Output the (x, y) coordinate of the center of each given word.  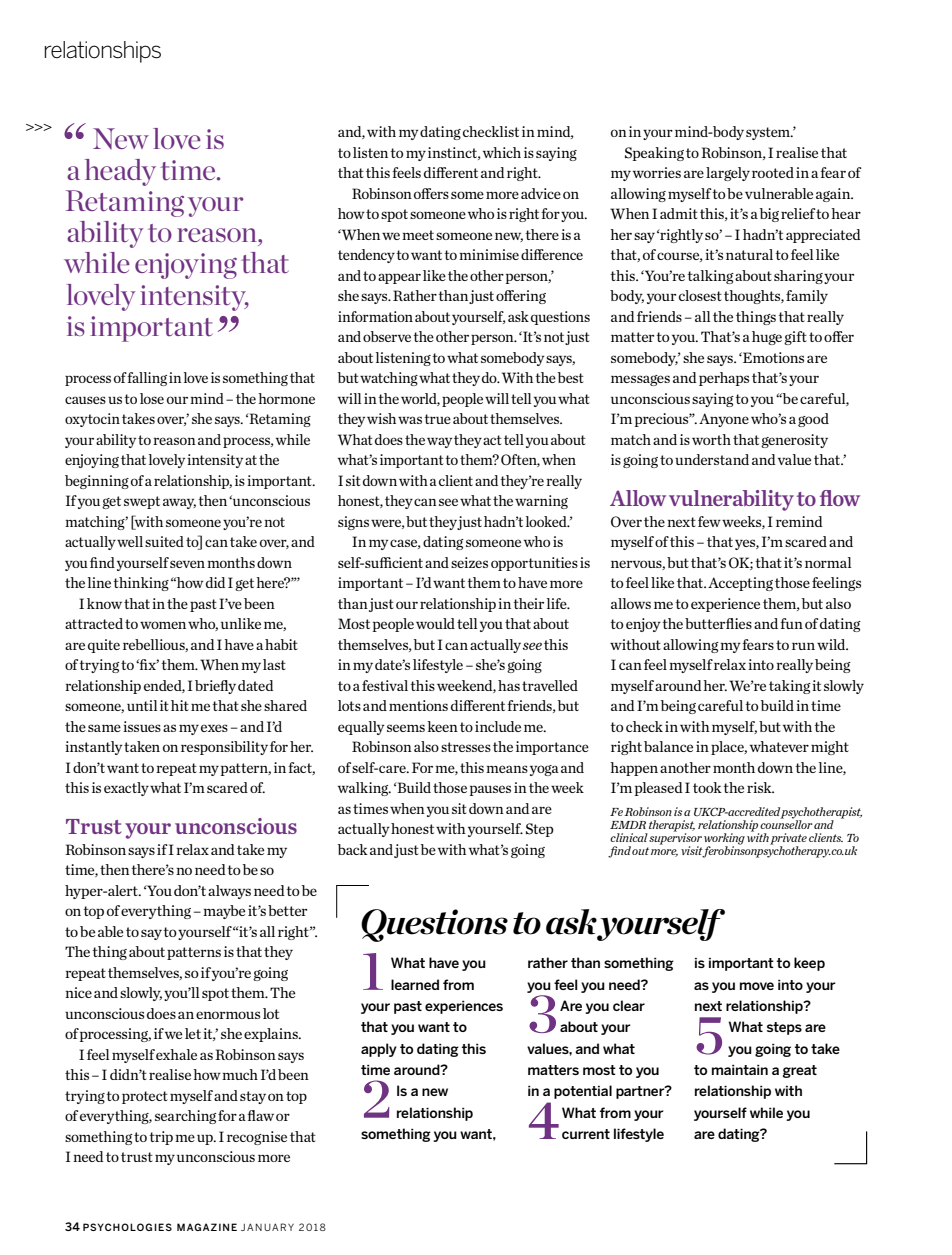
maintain (740, 1070)
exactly (126, 789)
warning (541, 502)
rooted (773, 172)
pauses (490, 790)
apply (379, 1050)
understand (712, 459)
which (502, 152)
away (179, 503)
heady (120, 172)
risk (760, 787)
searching (186, 1117)
